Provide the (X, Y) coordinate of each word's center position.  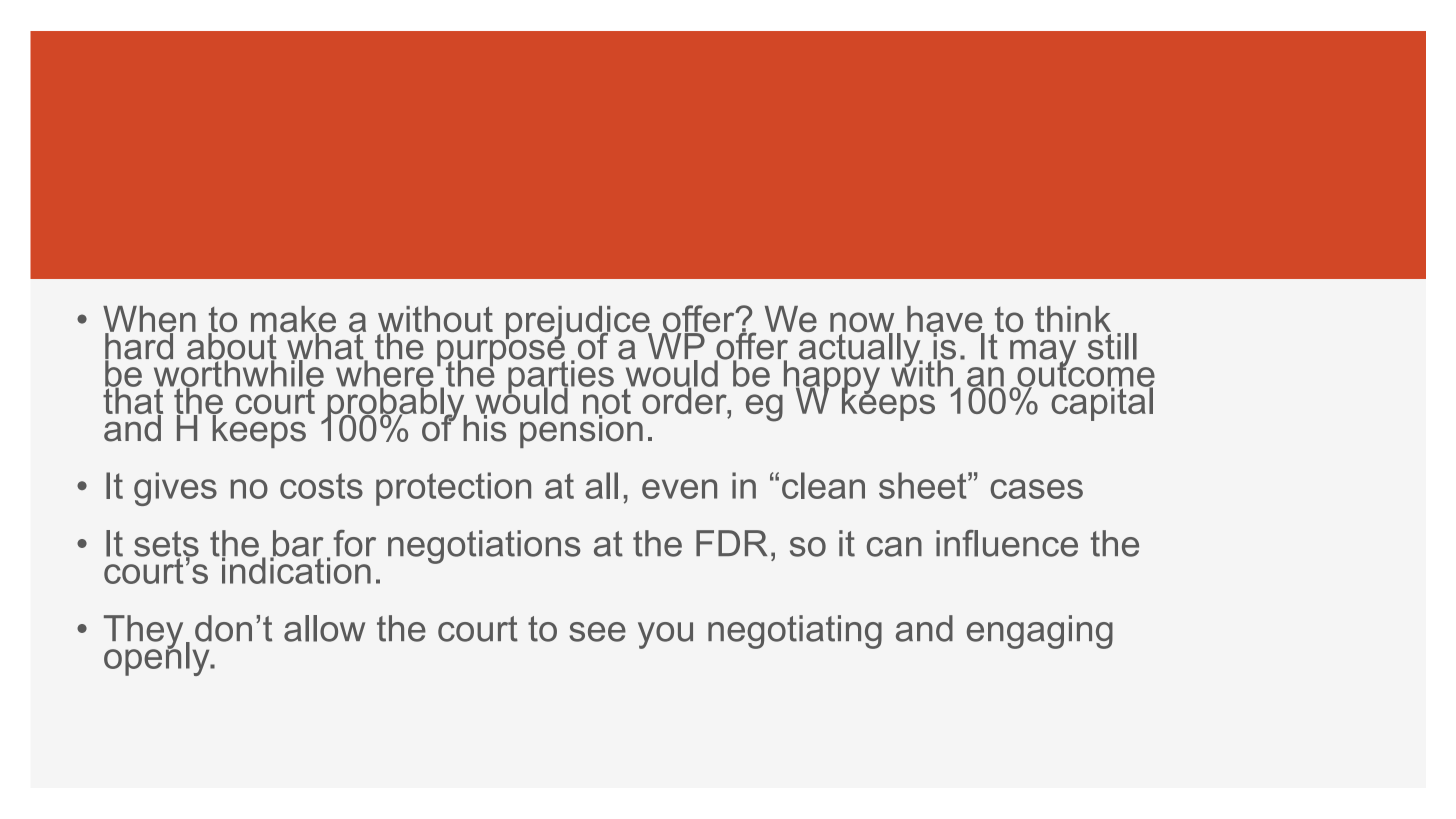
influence (1007, 543)
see (597, 632)
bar (297, 544)
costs (321, 486)
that (133, 401)
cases (1036, 489)
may (1044, 354)
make (293, 320)
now (862, 323)
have (946, 320)
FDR (731, 543)
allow (324, 628)
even (679, 489)
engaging (1040, 632)
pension (581, 430)
